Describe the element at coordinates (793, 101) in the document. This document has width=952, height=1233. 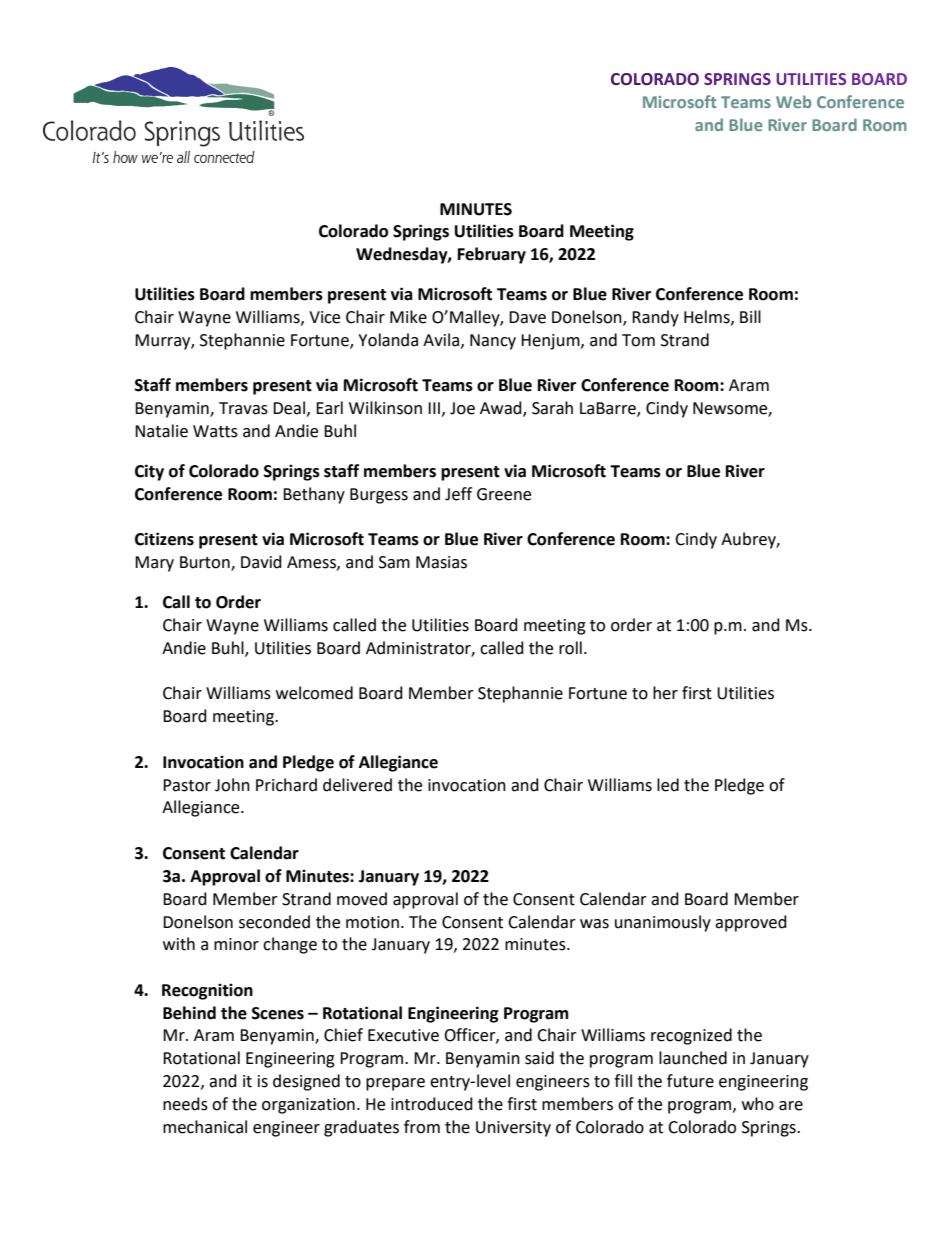
I see `Web` at that location.
